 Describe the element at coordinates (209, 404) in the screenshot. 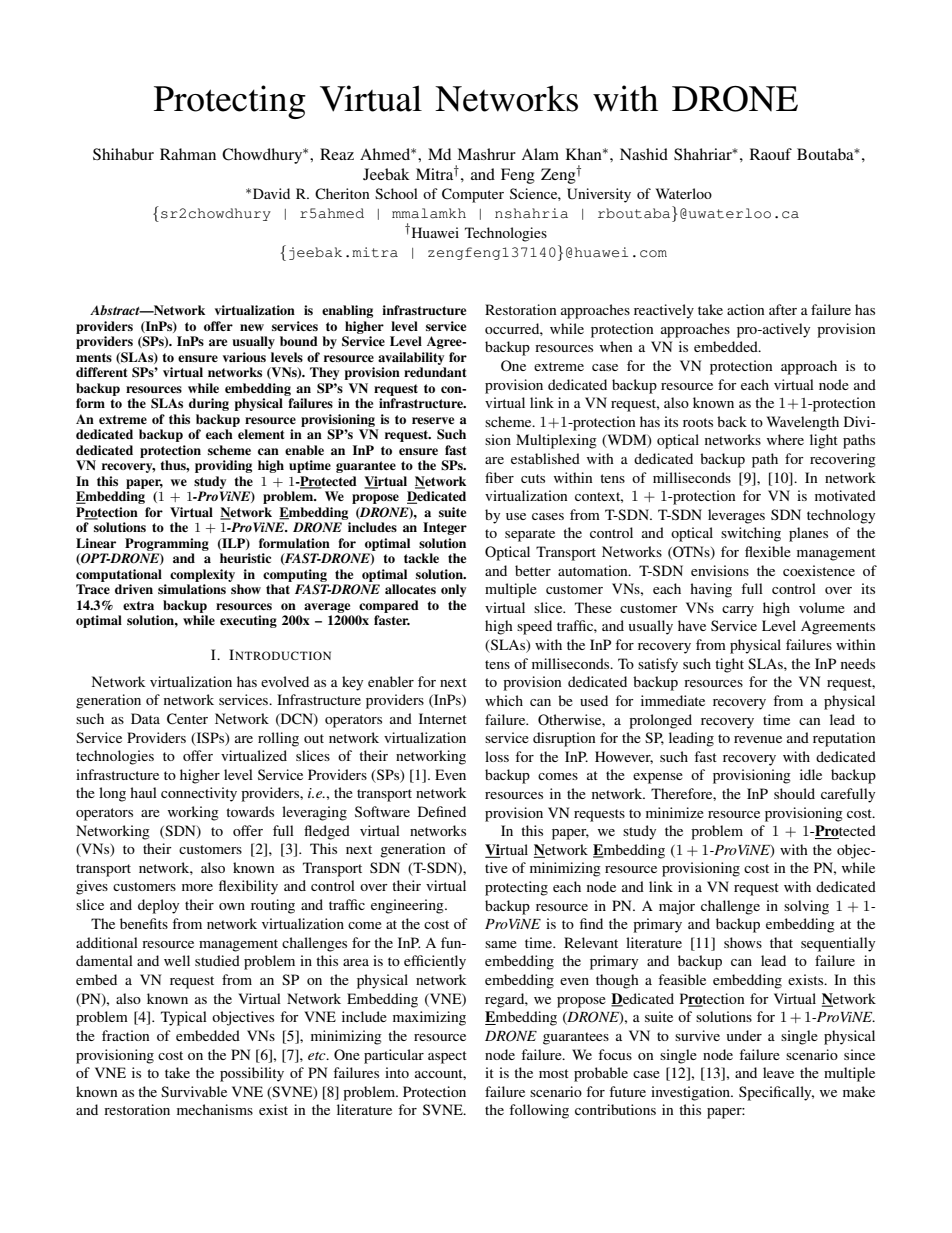

I see `during` at that location.
